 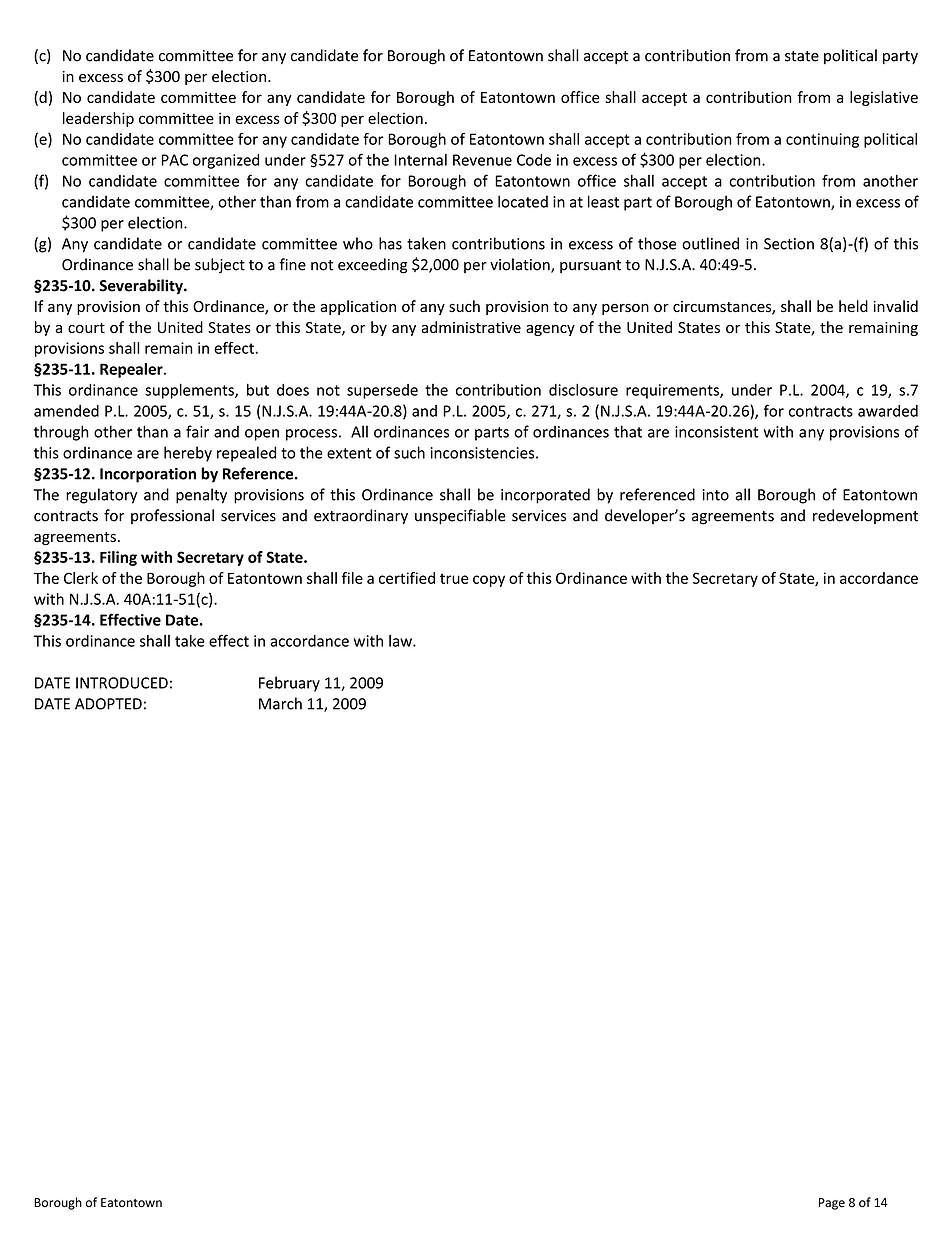 I want to click on March, so click(x=280, y=703).
